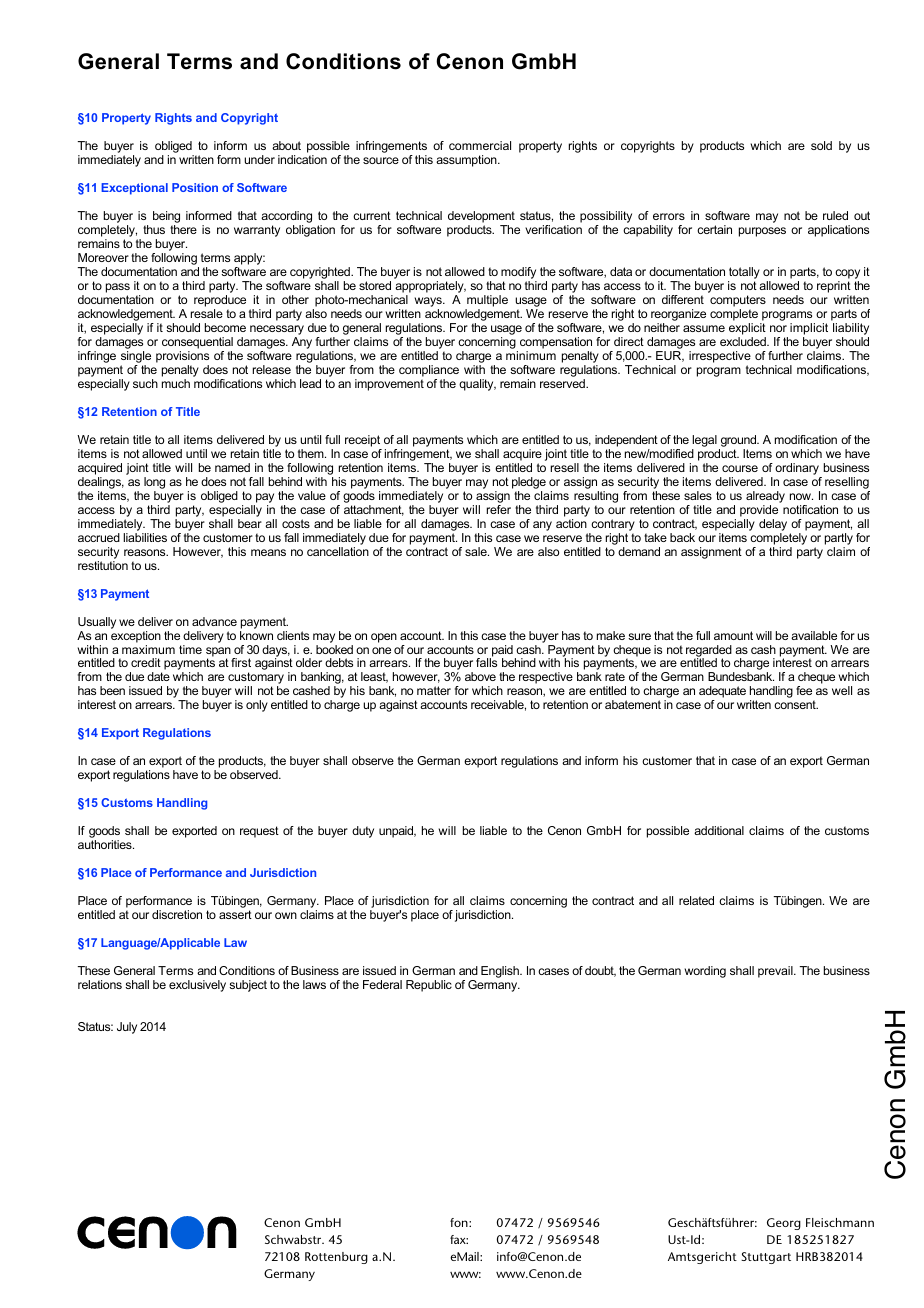  Describe the element at coordinates (214, 621) in the page. I see `advance` at that location.
